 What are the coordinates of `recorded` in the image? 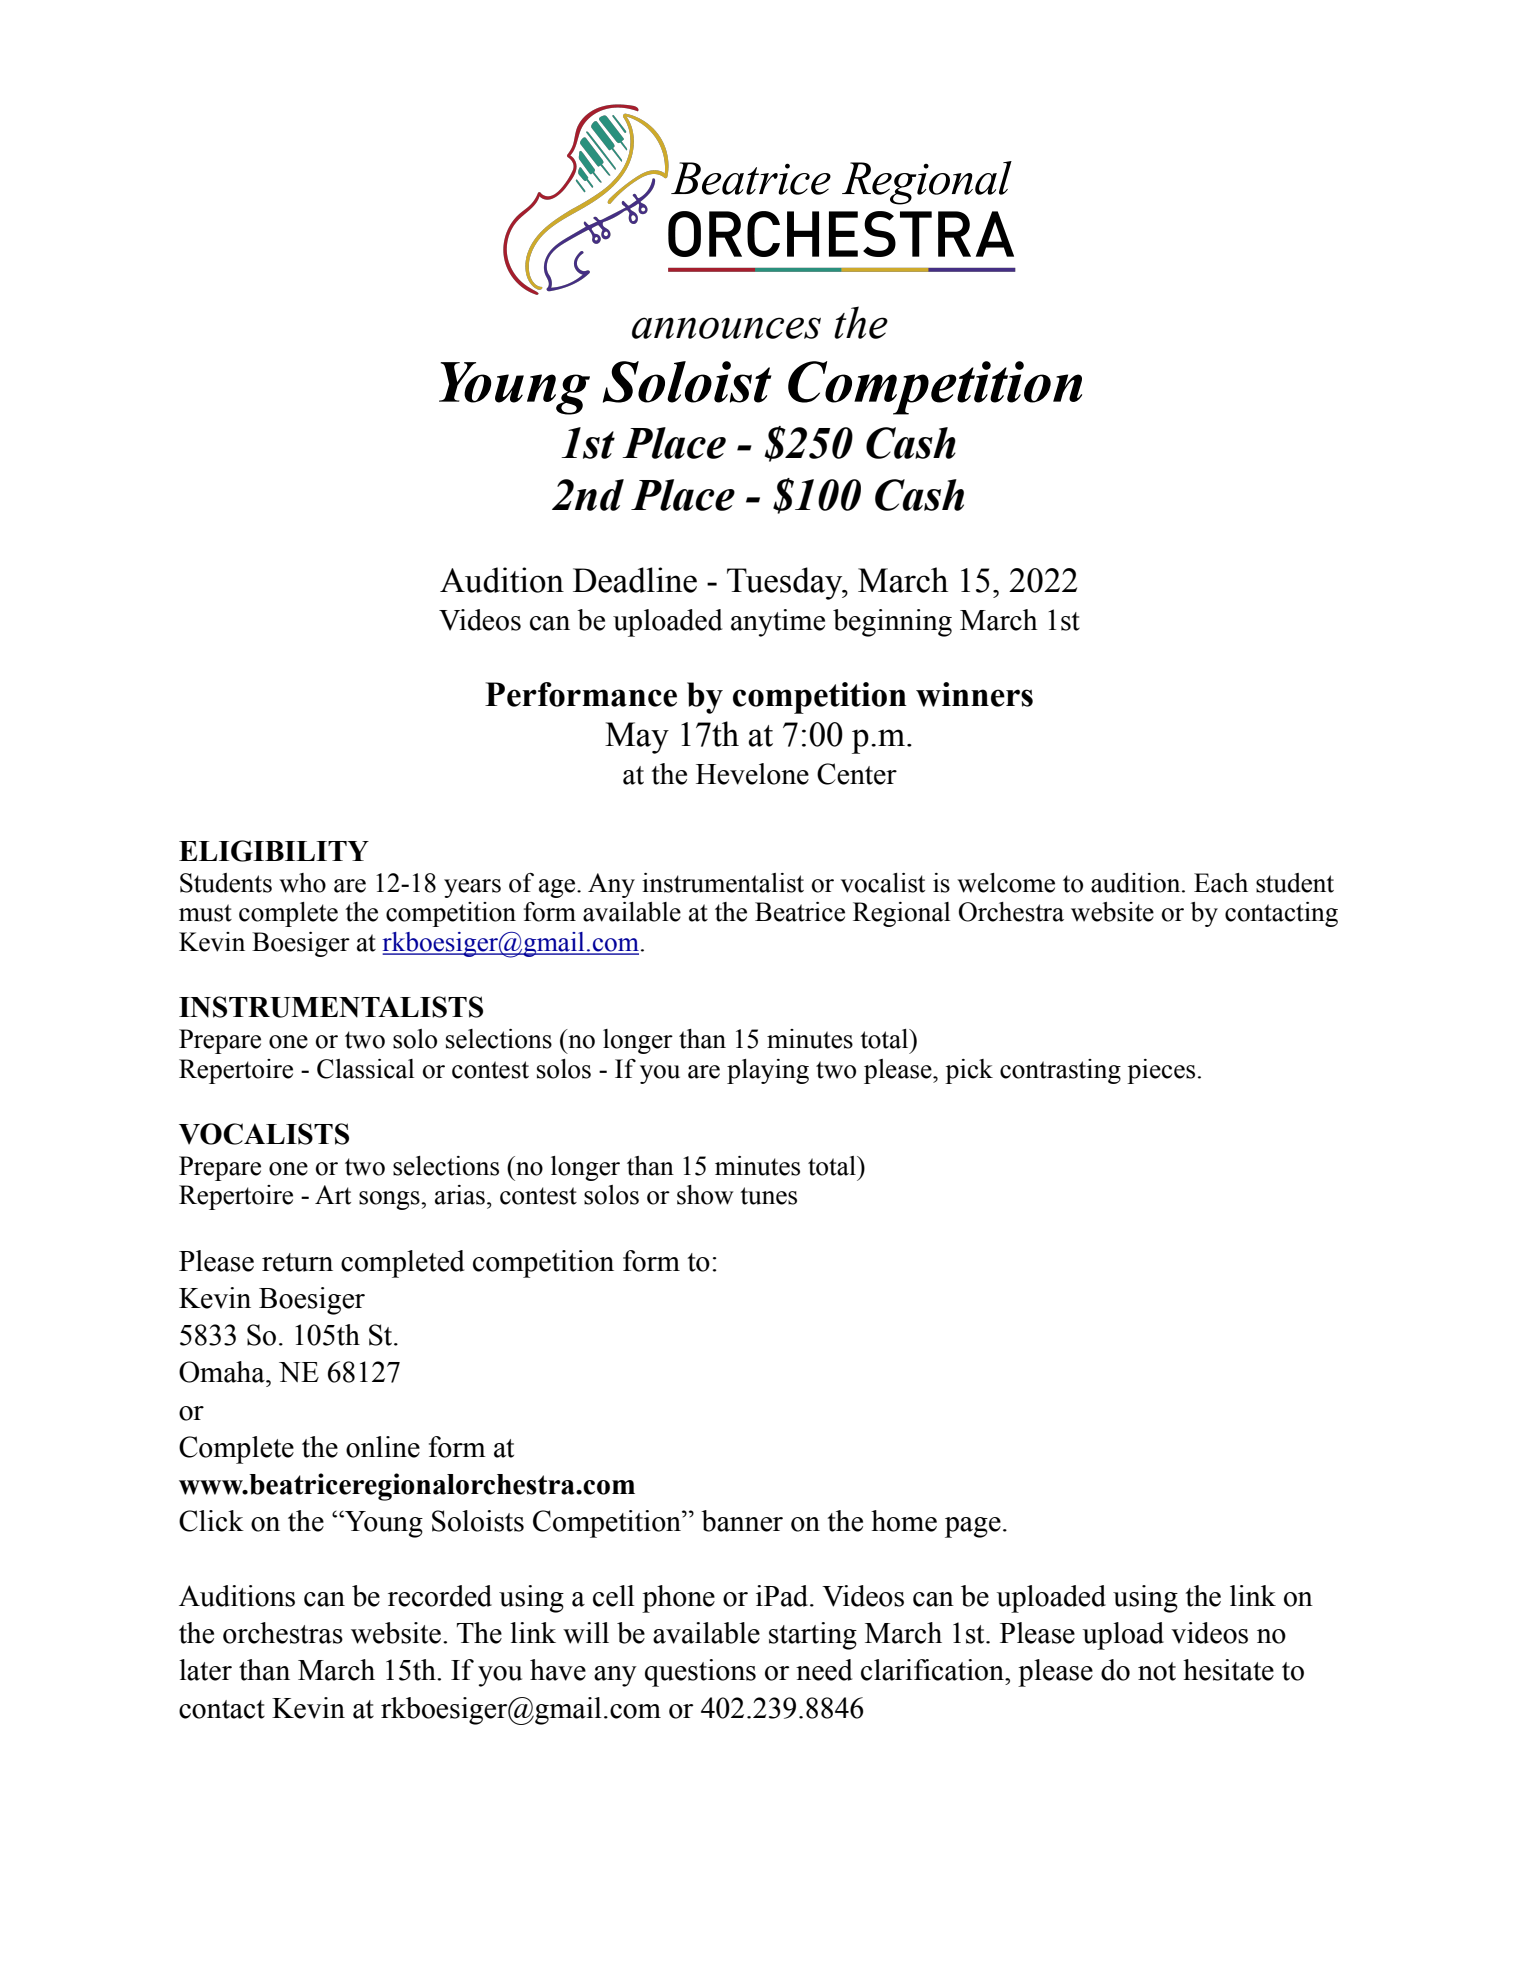 It's located at (440, 1596).
